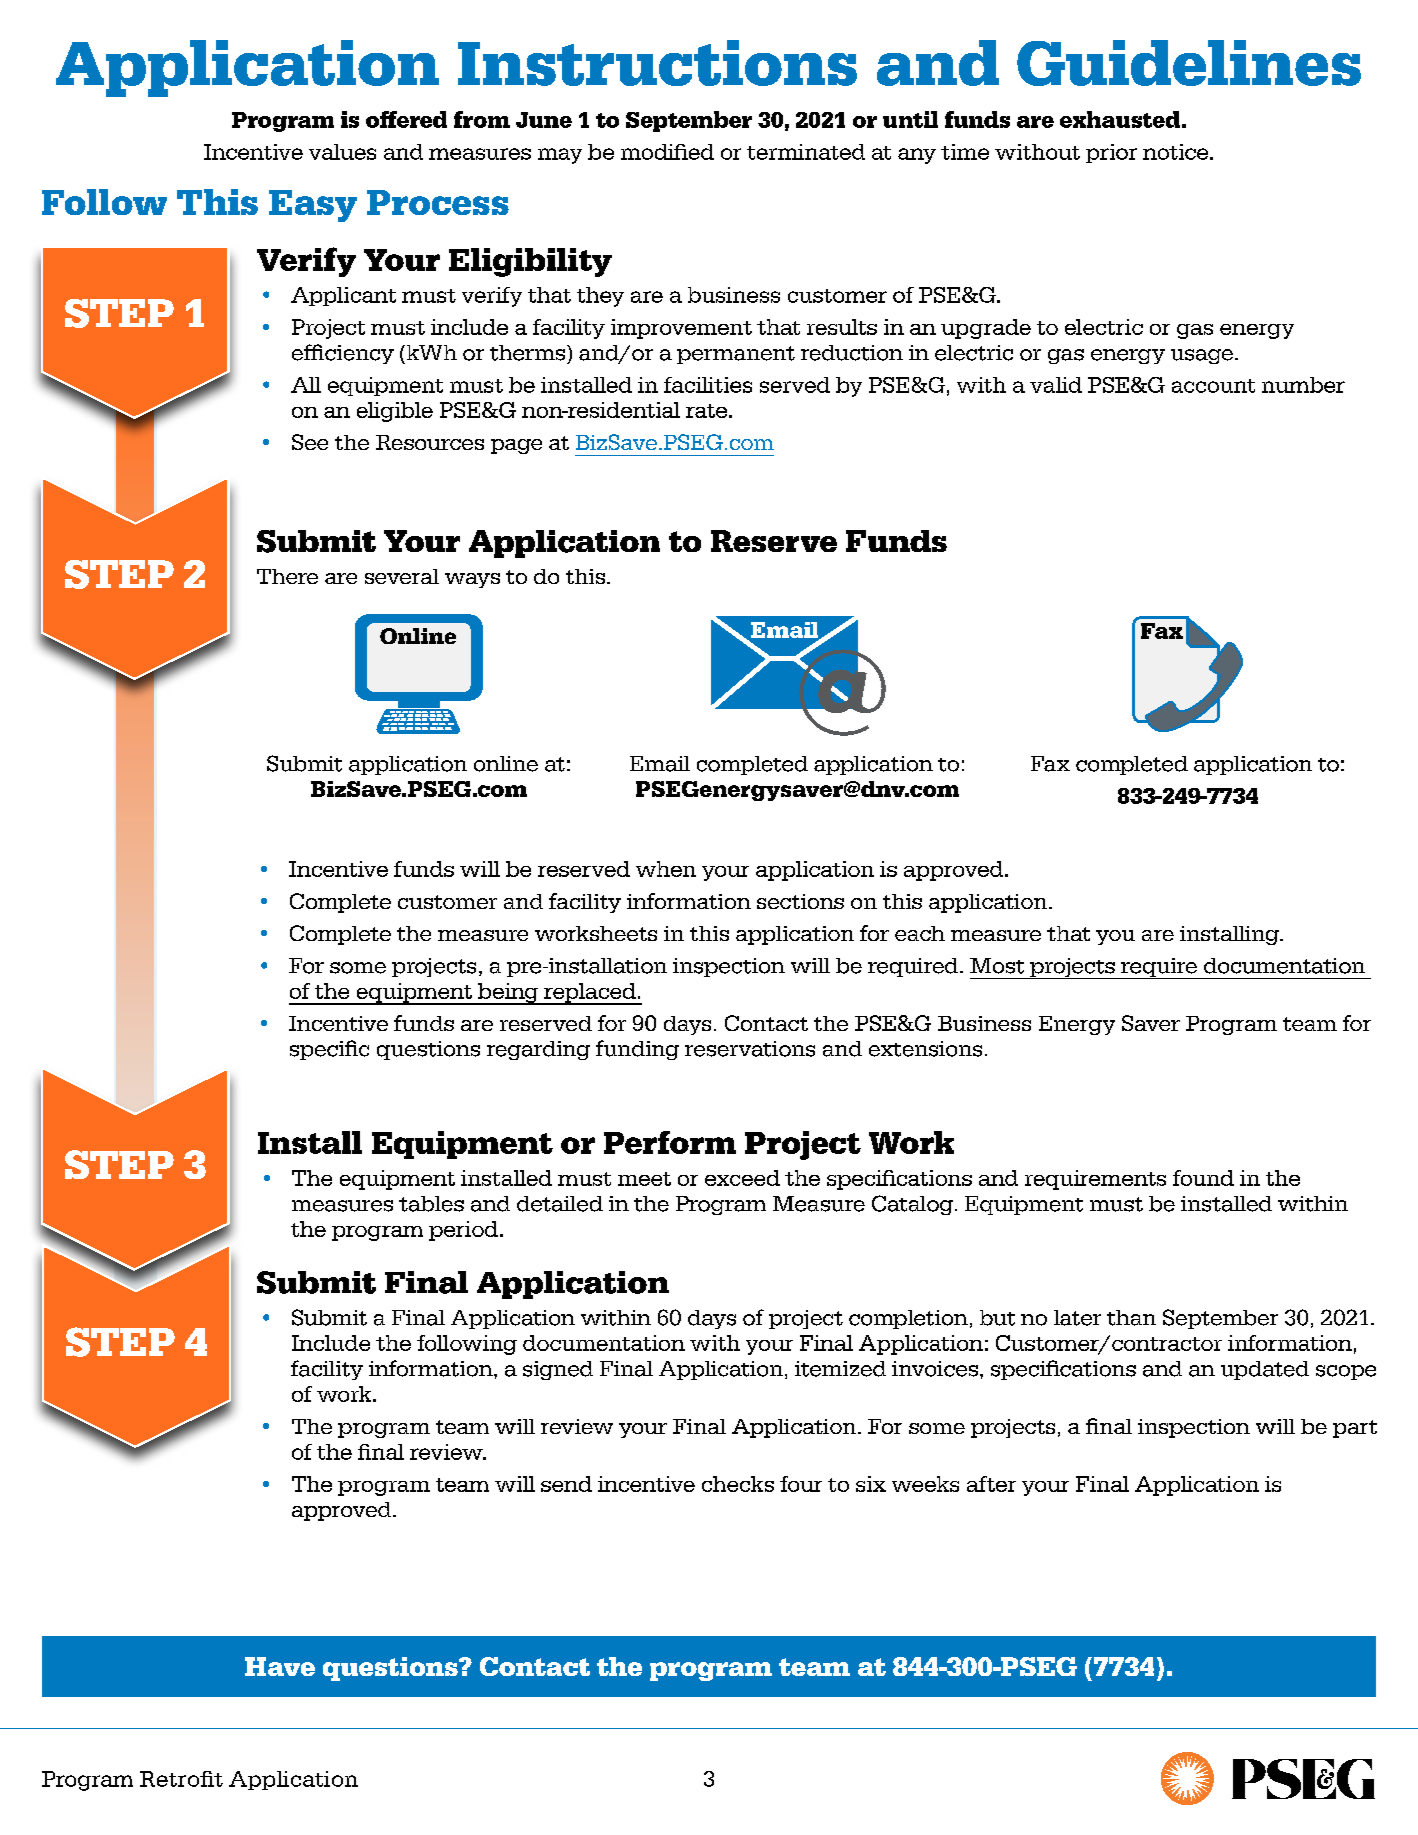  What do you see at coordinates (280, 1666) in the screenshot?
I see `Have` at bounding box center [280, 1666].
